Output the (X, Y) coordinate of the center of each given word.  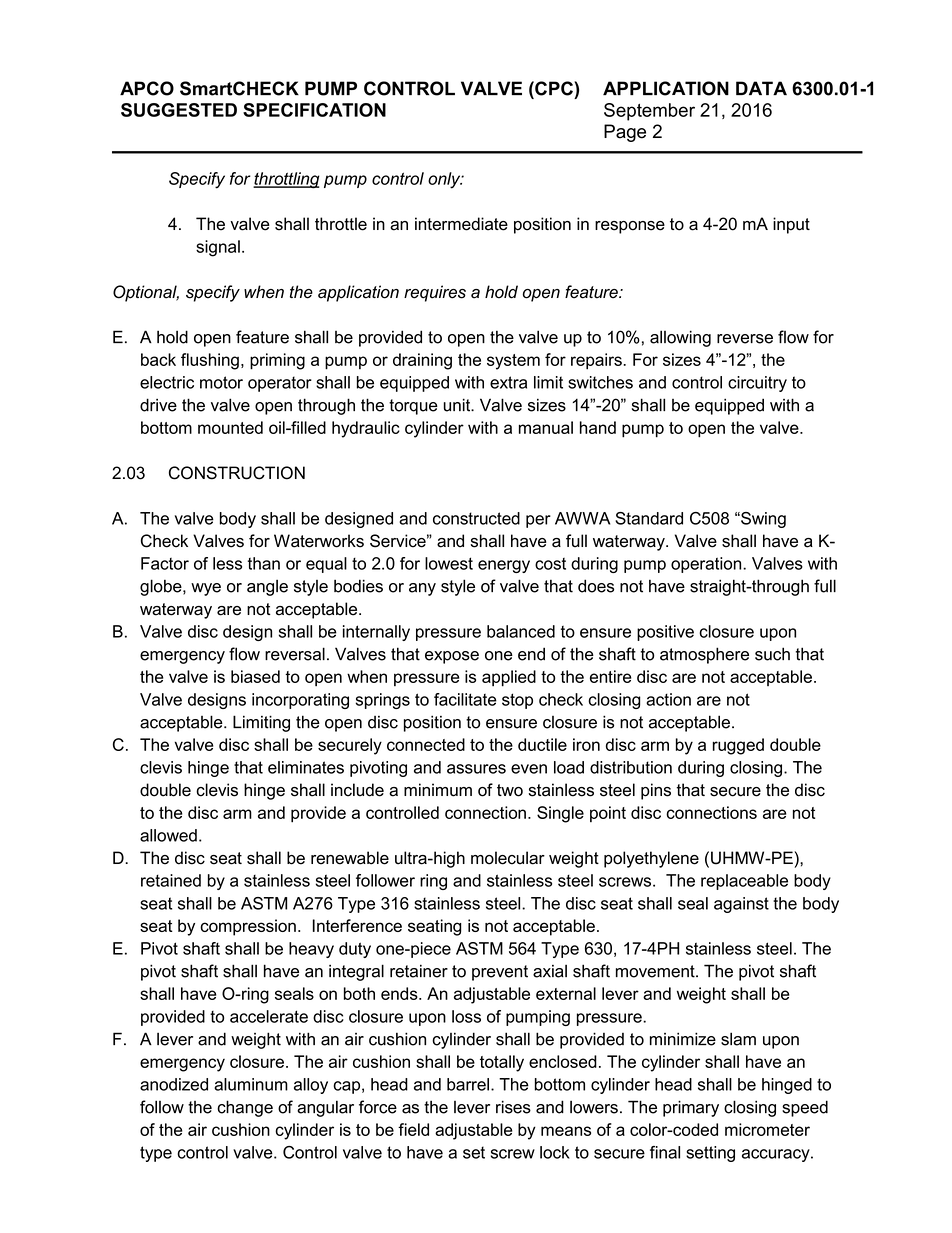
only (445, 180)
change (245, 1108)
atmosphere (704, 655)
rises (513, 1107)
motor (221, 382)
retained (171, 880)
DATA (761, 88)
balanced (521, 631)
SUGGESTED (179, 110)
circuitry (757, 384)
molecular (508, 858)
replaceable (744, 882)
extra (508, 382)
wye (206, 589)
